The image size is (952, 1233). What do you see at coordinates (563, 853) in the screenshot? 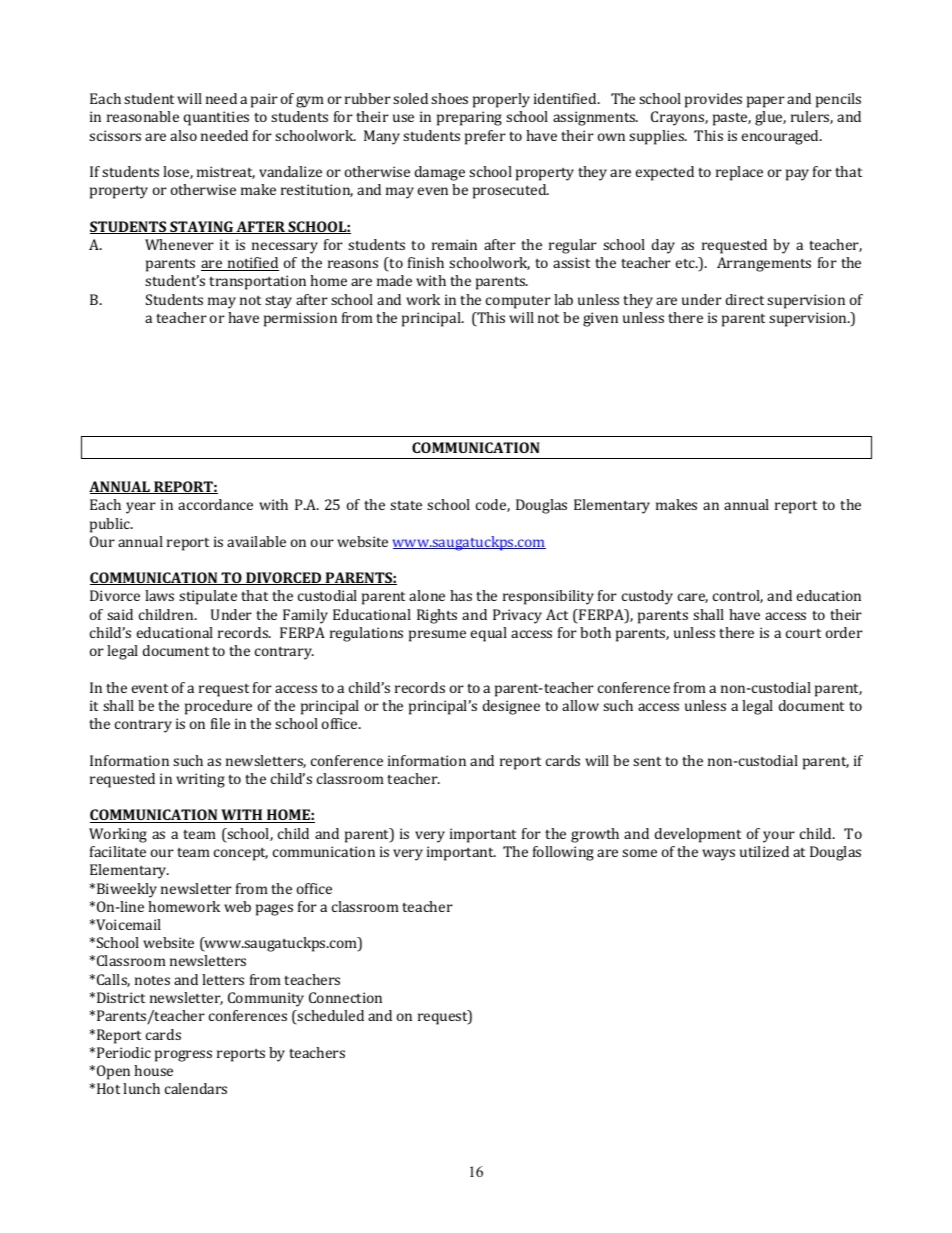
I see `following` at bounding box center [563, 853].
